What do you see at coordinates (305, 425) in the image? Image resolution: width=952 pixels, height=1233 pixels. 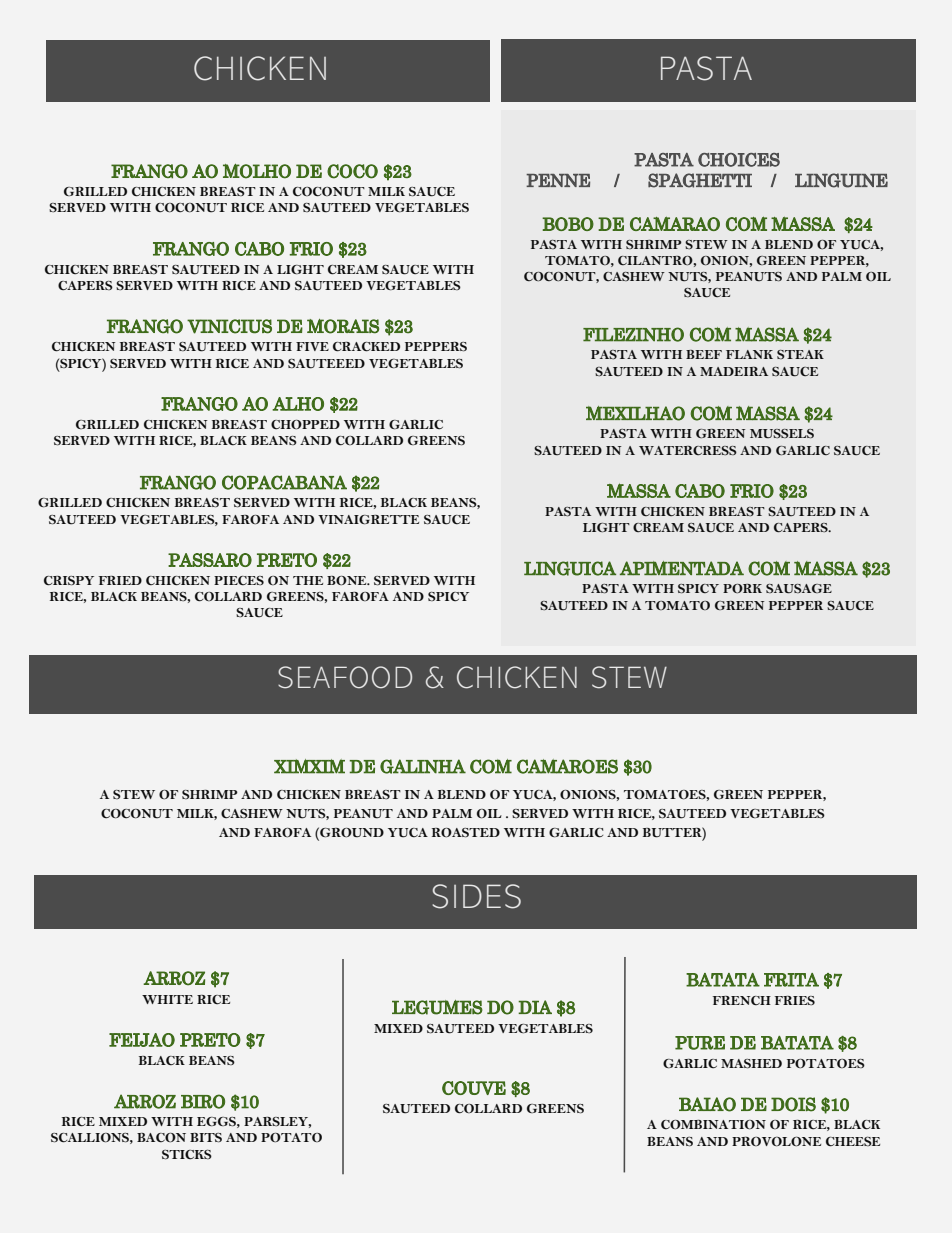 I see `CHOPPED` at bounding box center [305, 425].
